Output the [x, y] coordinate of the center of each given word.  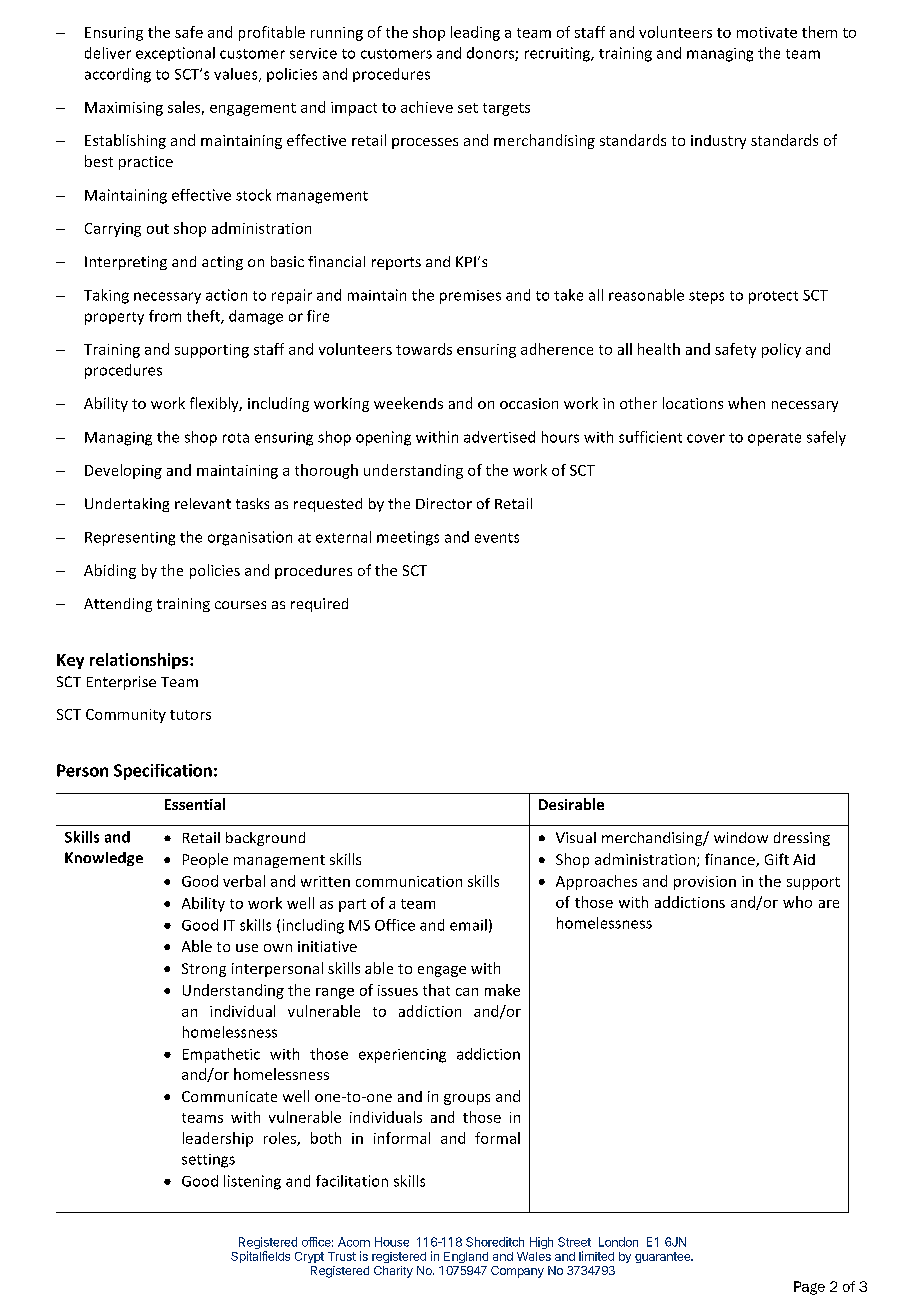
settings [208, 1161]
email [468, 925]
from [165, 316]
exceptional [175, 54]
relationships [140, 661]
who [797, 902]
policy [781, 350]
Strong [204, 970]
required [319, 605]
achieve [427, 107]
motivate [767, 32]
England [466, 1257]
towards [424, 349]
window [741, 837]
